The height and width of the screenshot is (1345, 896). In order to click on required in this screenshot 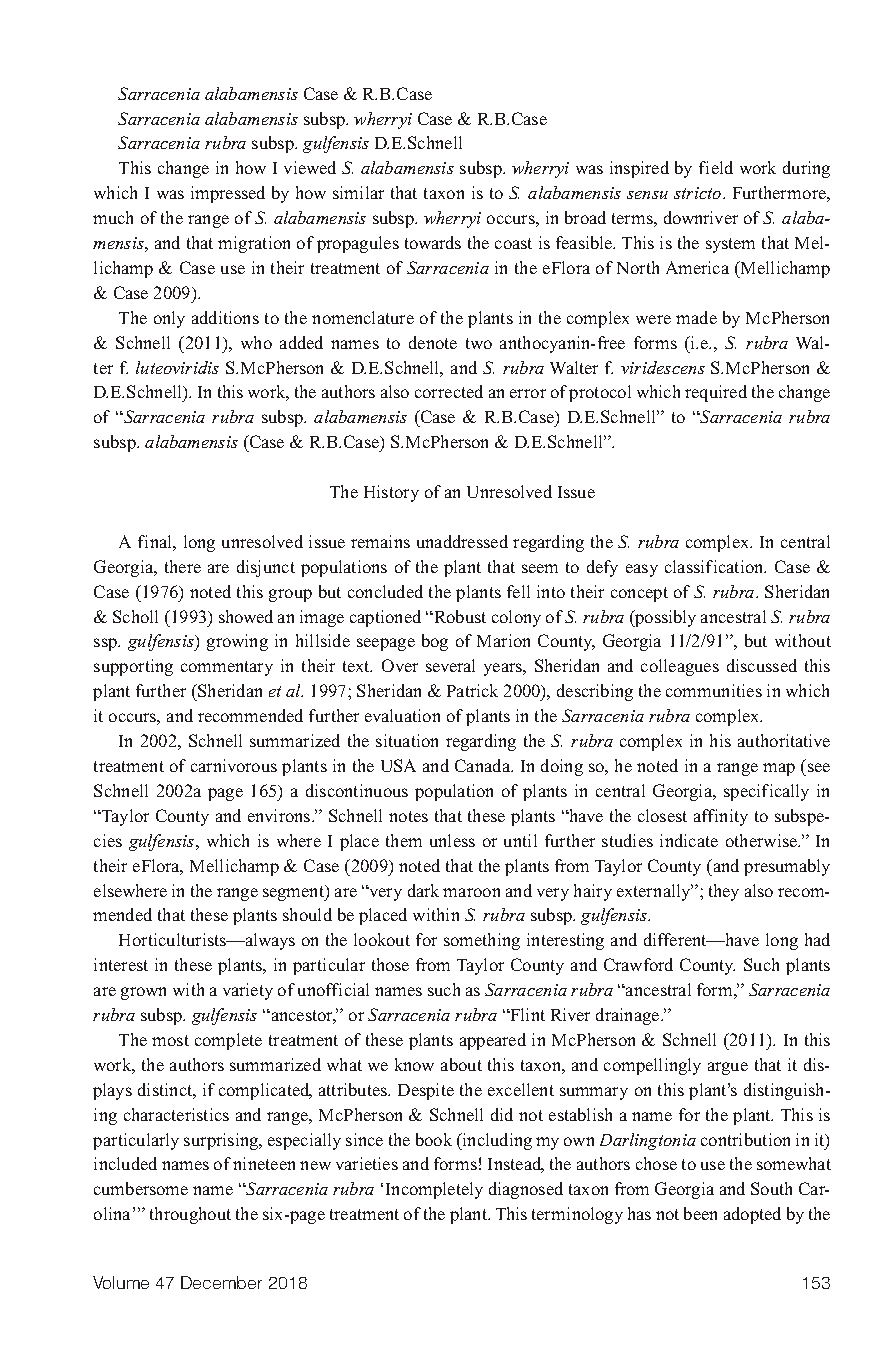, I will do `click(716, 393)`.
